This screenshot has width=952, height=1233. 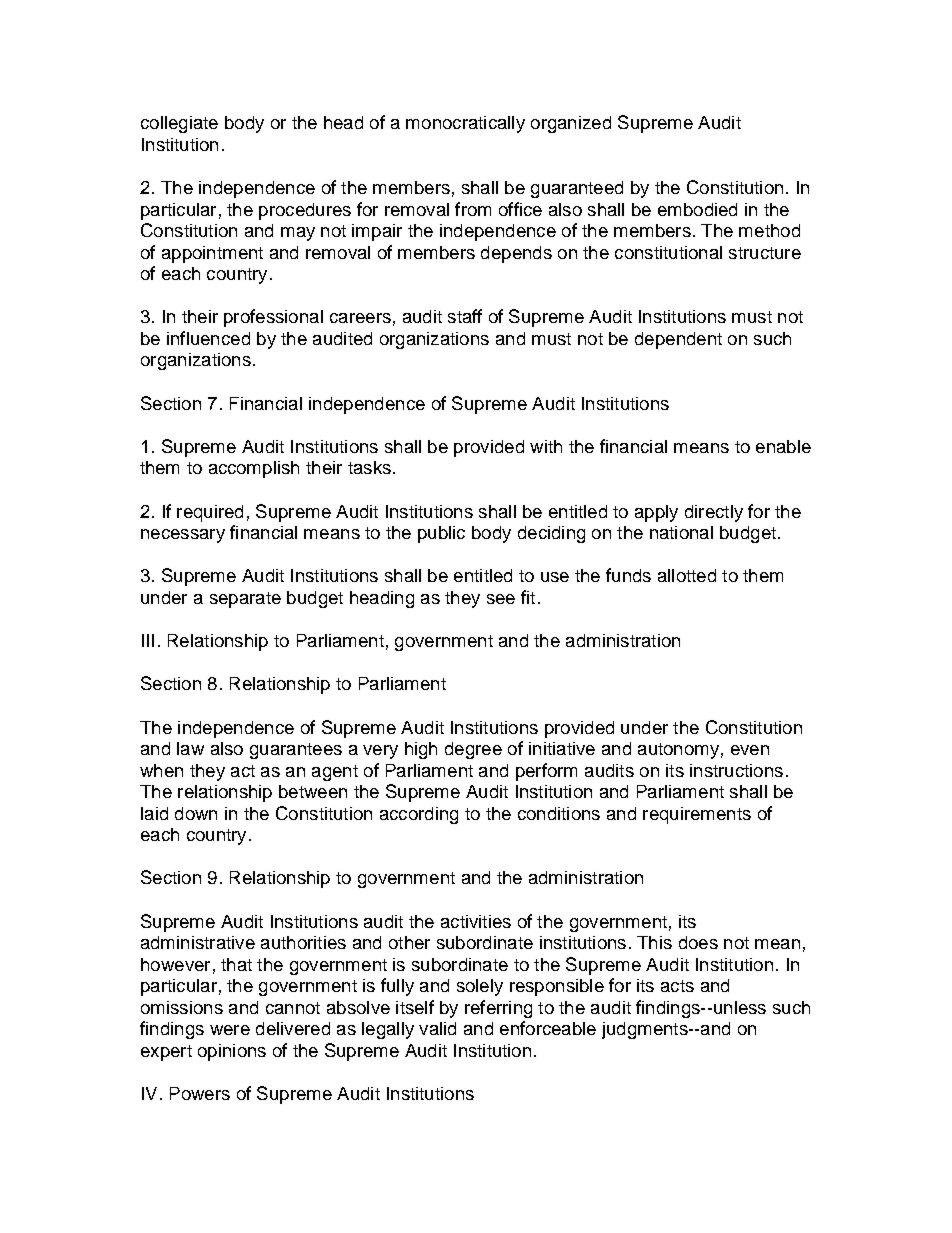 I want to click on down, so click(x=196, y=813).
